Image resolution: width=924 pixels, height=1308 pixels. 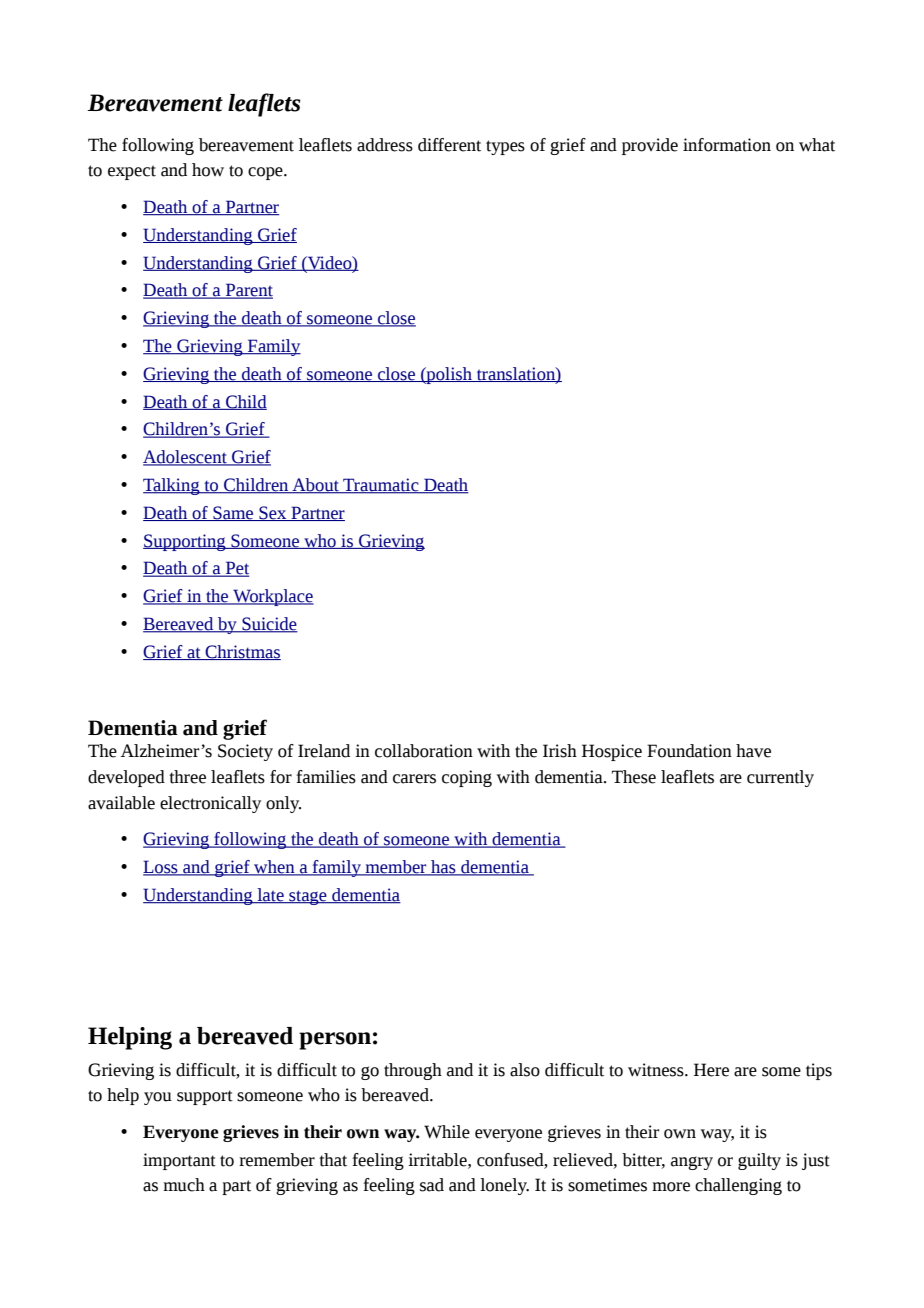 I want to click on late, so click(x=270, y=896).
